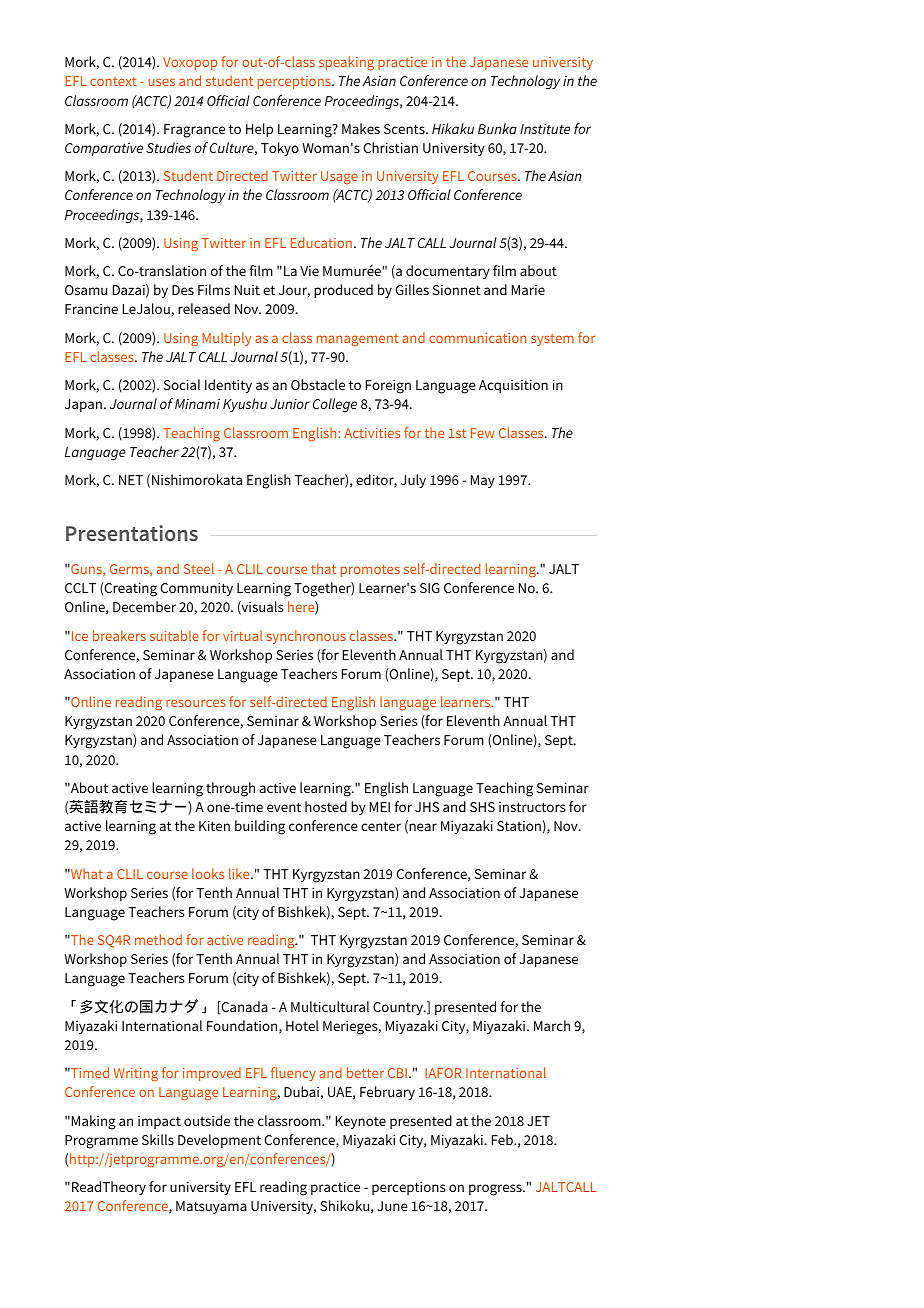 The image size is (924, 1308). I want to click on Obstacle, so click(318, 384).
